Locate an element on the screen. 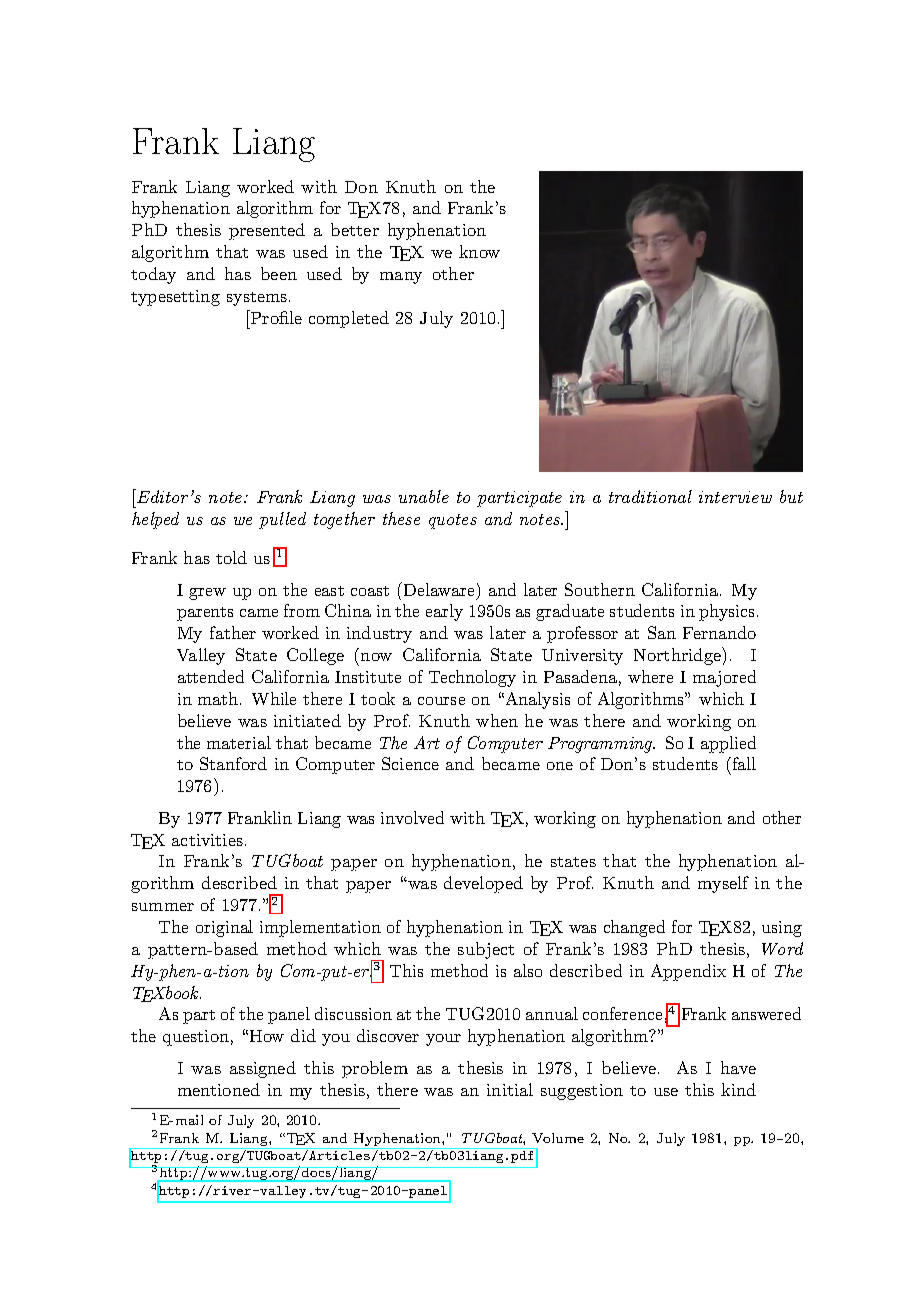 The image size is (921, 1316). interview is located at coordinates (735, 497).
